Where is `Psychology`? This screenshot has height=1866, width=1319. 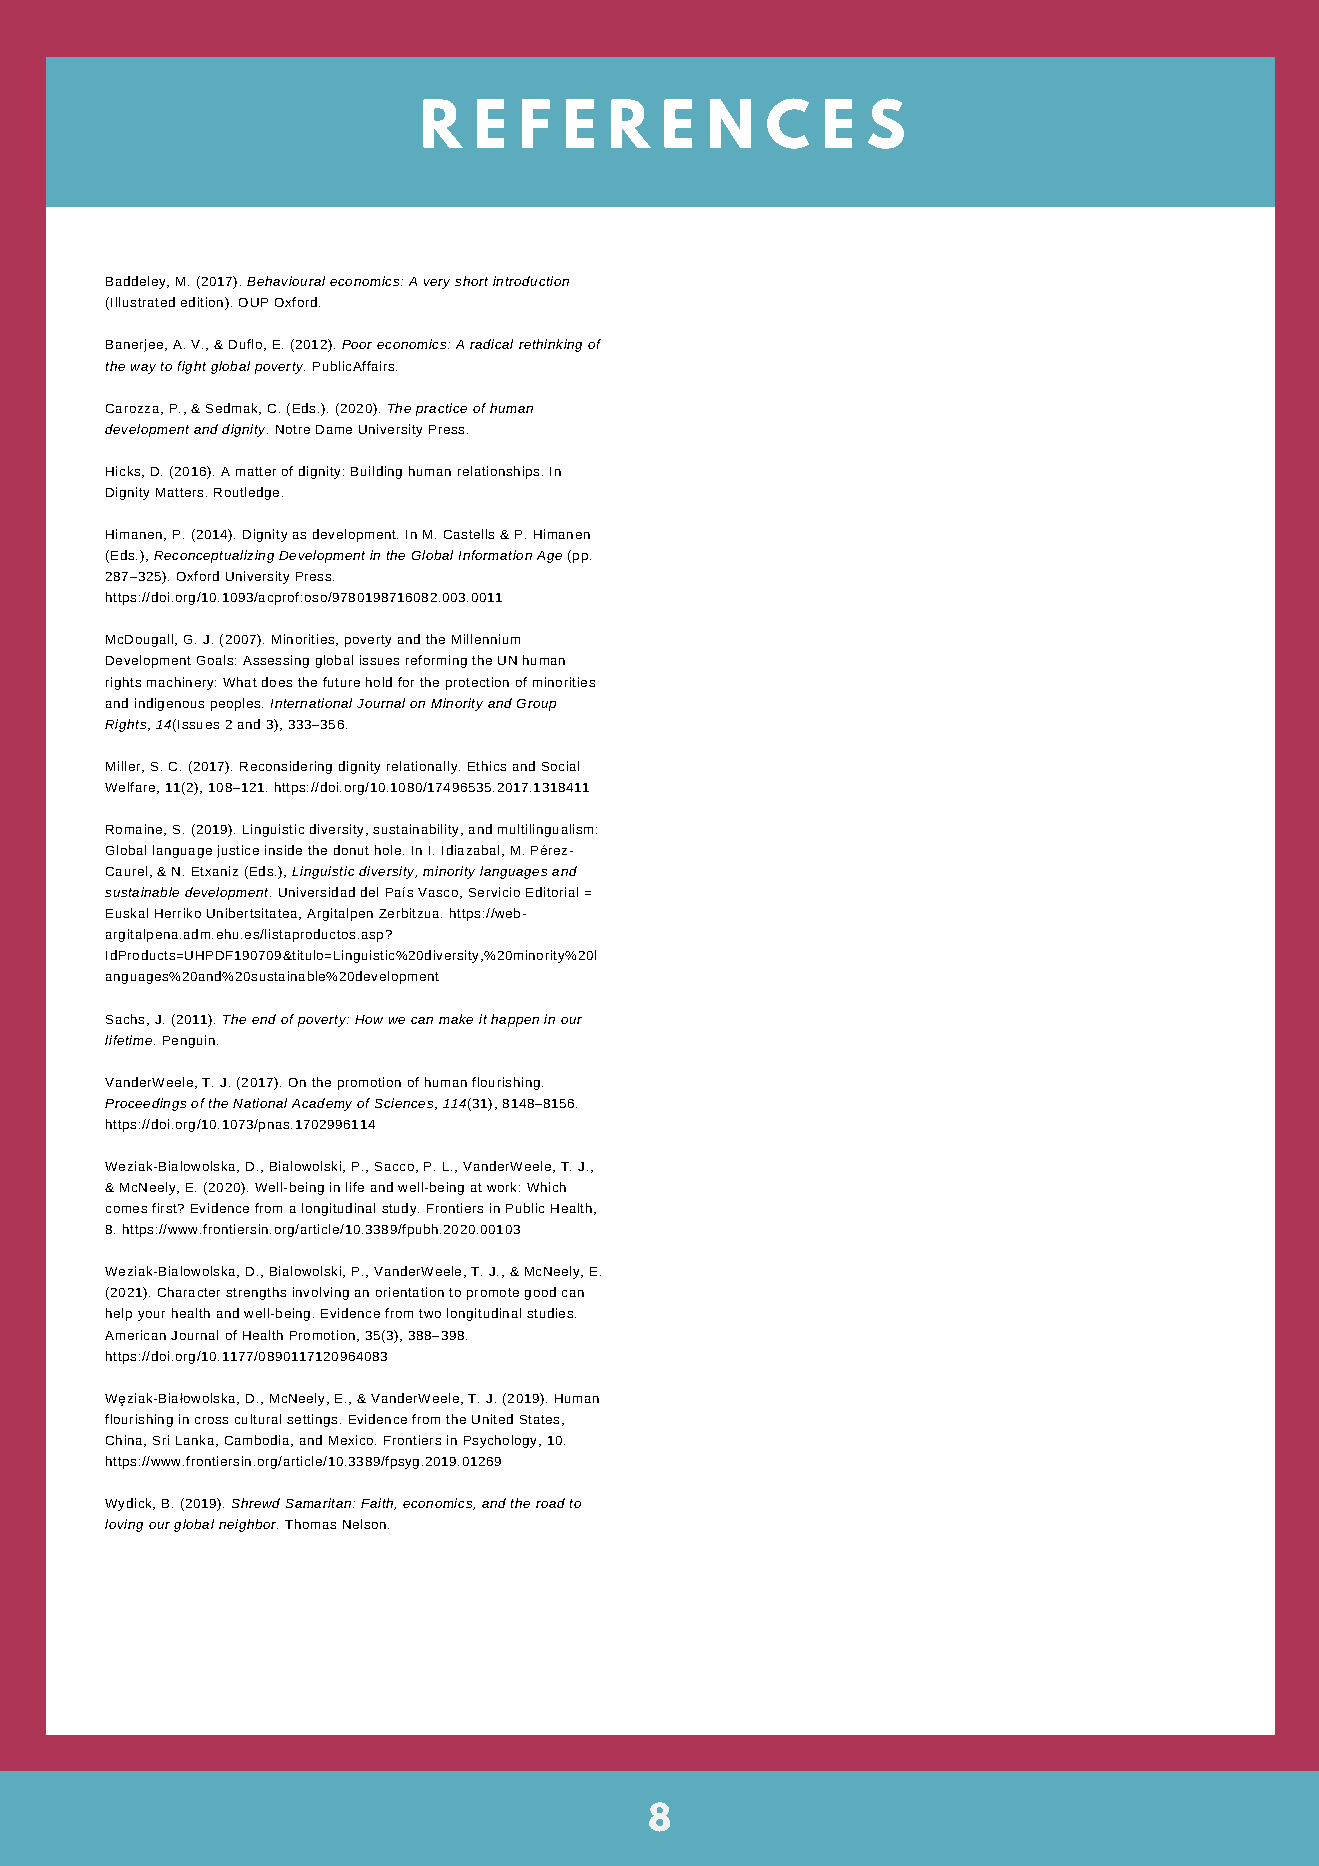 Psychology is located at coordinates (502, 1441).
